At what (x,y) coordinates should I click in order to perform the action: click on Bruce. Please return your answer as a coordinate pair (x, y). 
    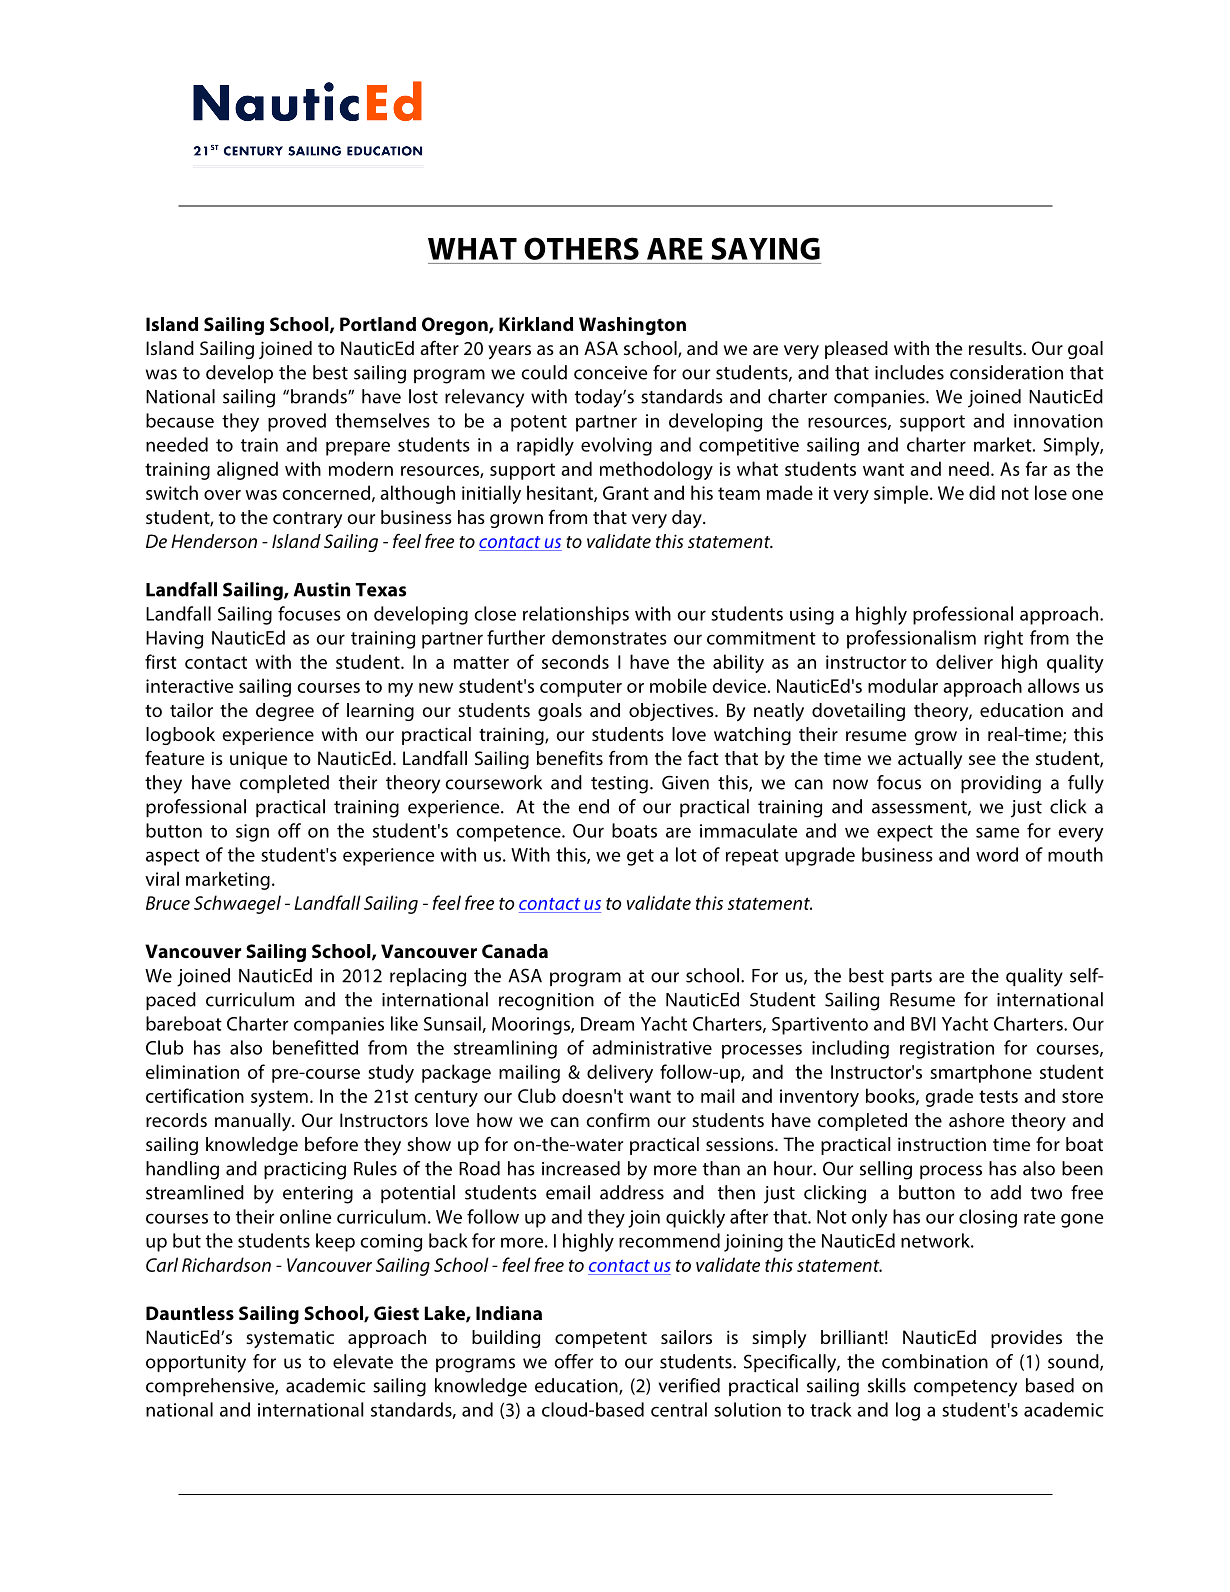
    Looking at the image, I should click on (168, 903).
